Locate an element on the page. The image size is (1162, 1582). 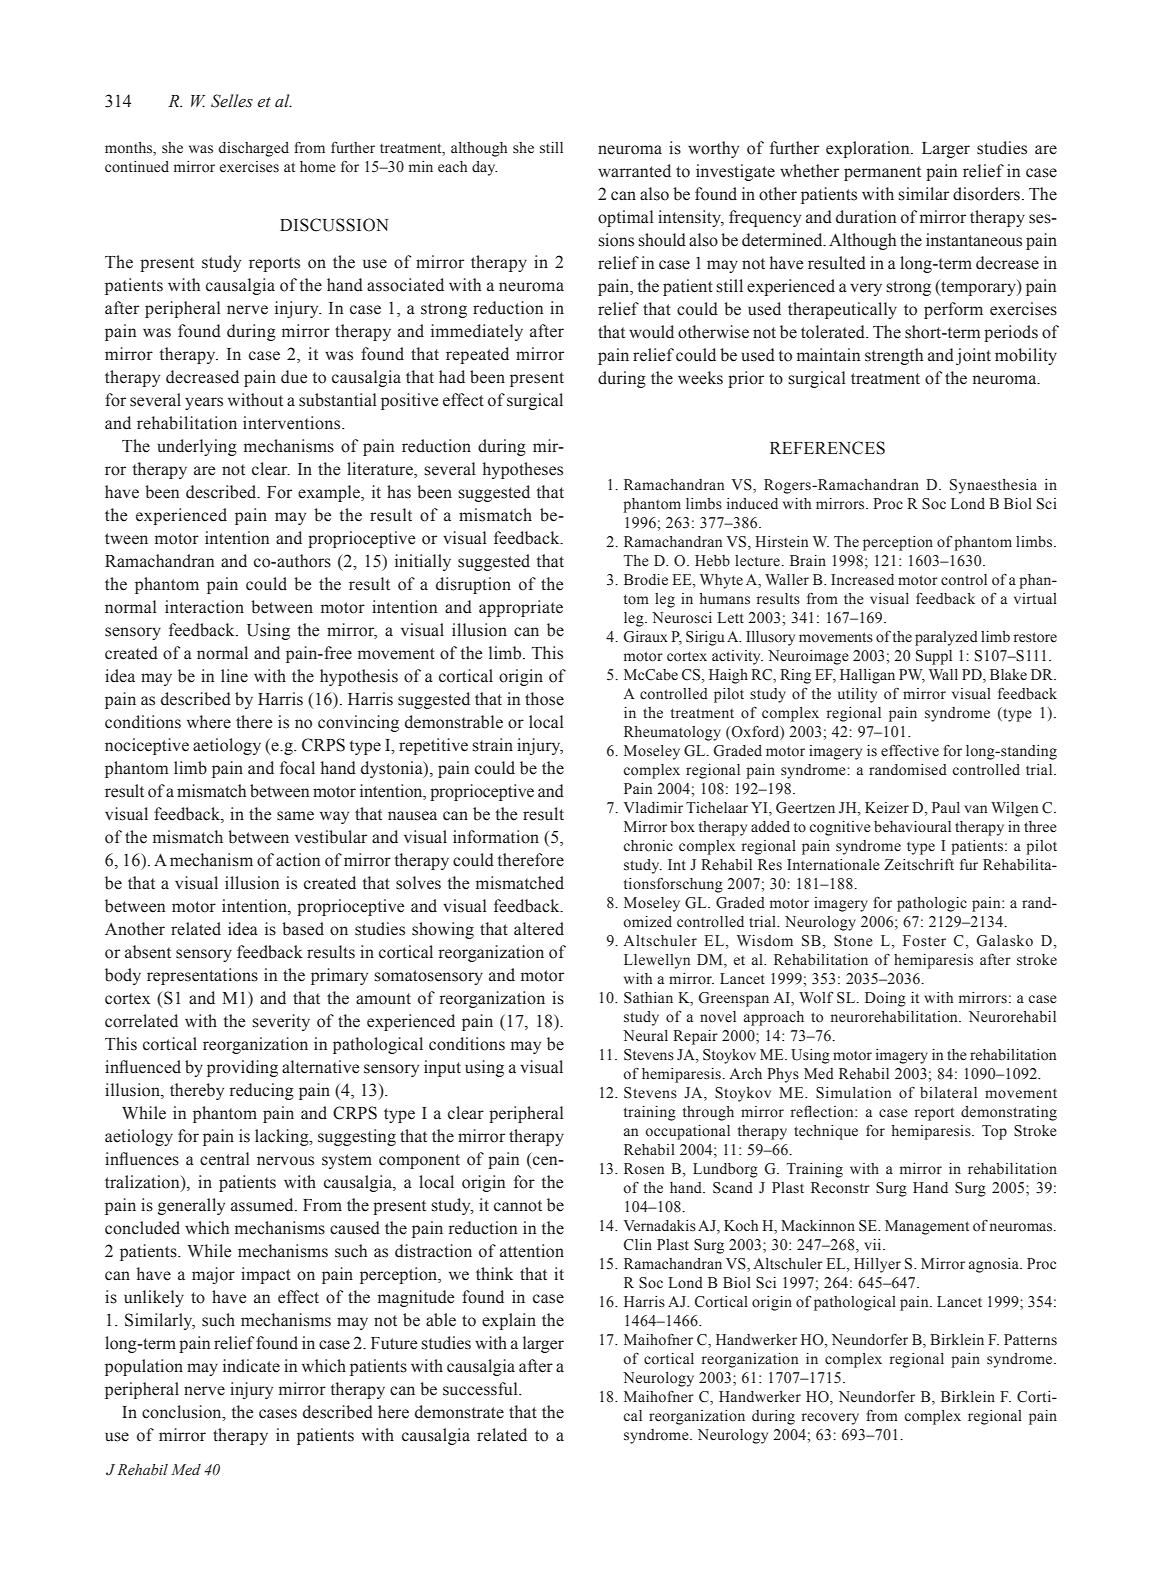
Vladimir is located at coordinates (653, 807).
